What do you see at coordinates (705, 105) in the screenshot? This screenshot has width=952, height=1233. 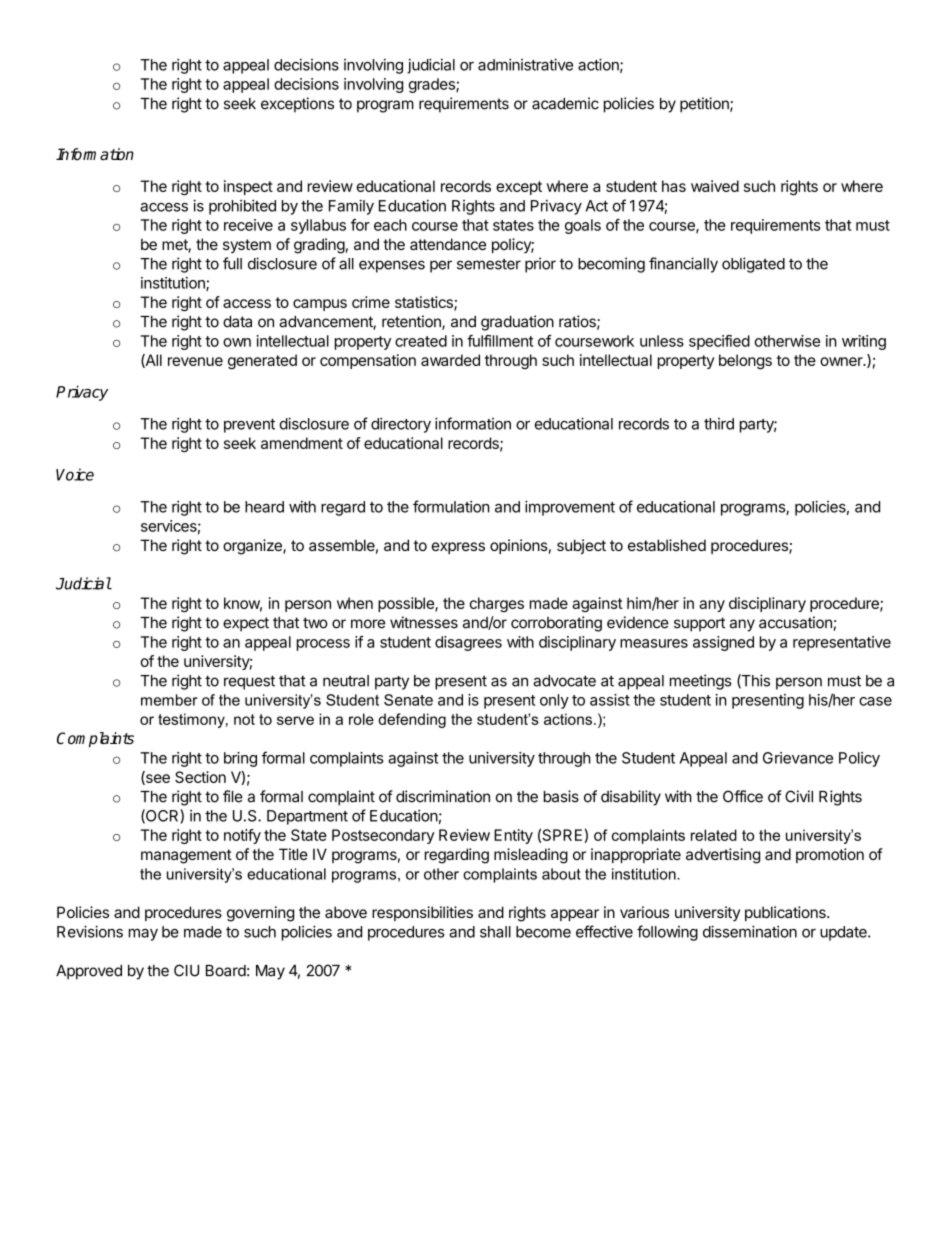 I see `petition` at bounding box center [705, 105].
